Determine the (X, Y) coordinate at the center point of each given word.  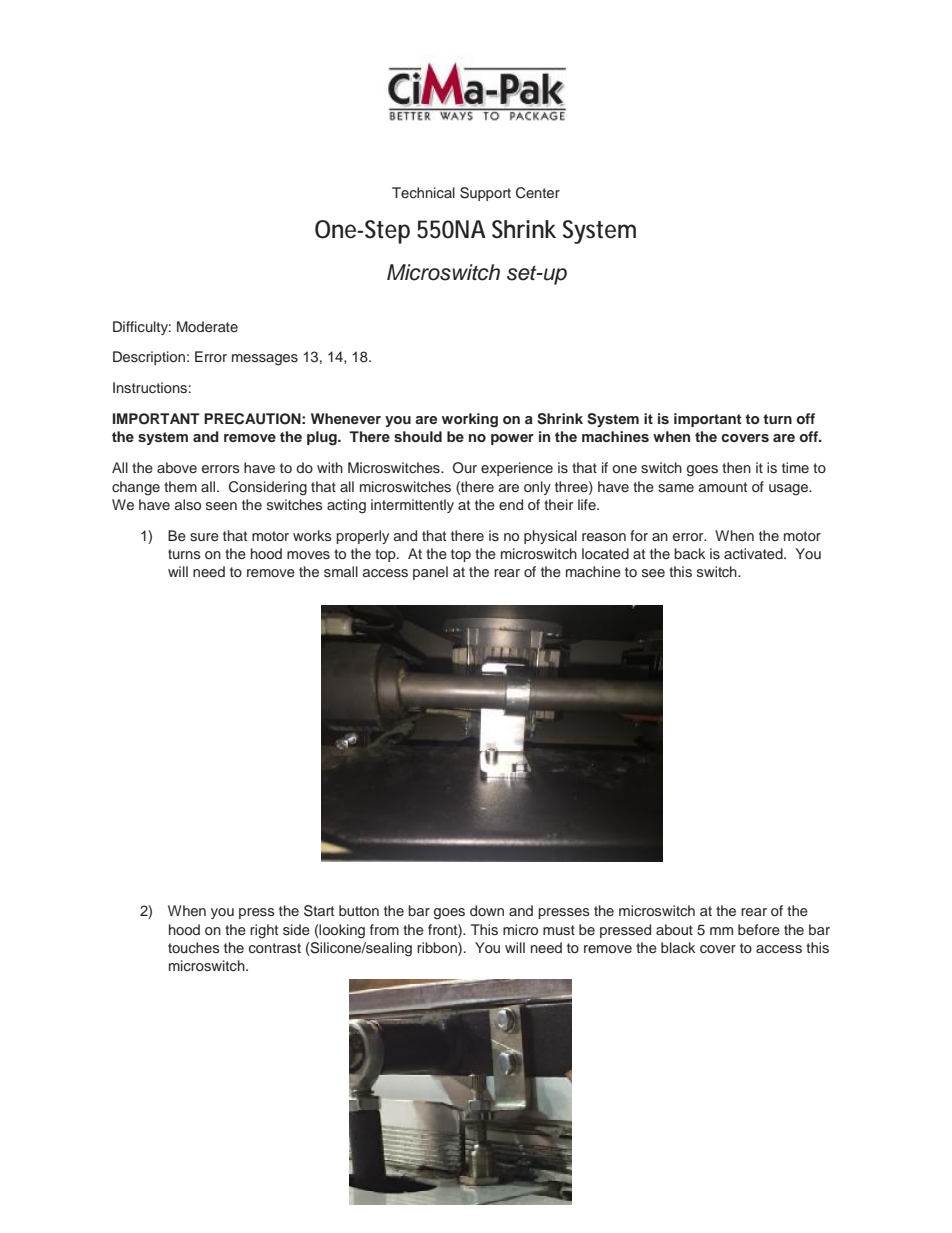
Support (485, 194)
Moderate (207, 326)
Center (538, 193)
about (674, 929)
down (487, 910)
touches (194, 947)
